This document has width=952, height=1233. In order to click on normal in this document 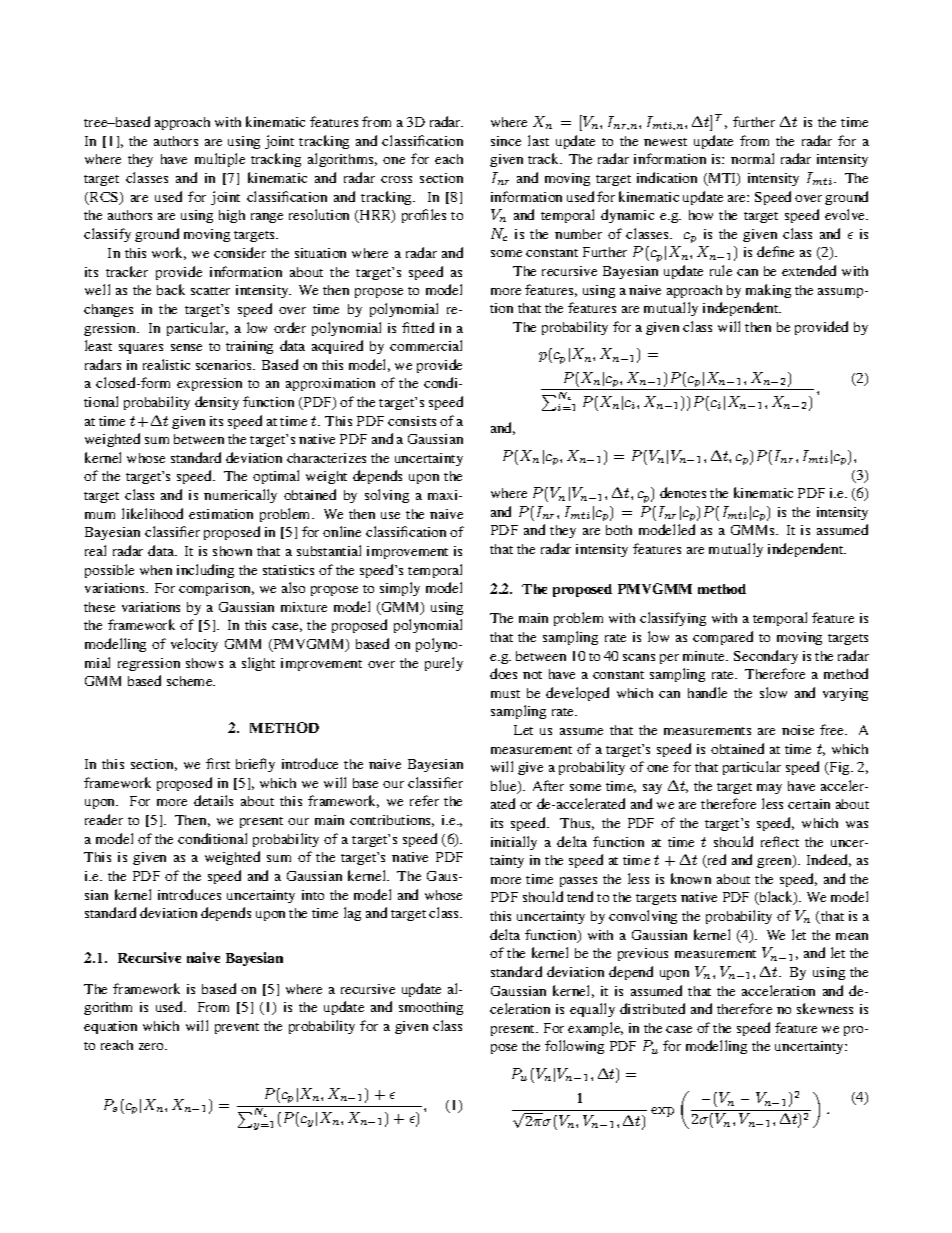, I will do `click(752, 158)`.
